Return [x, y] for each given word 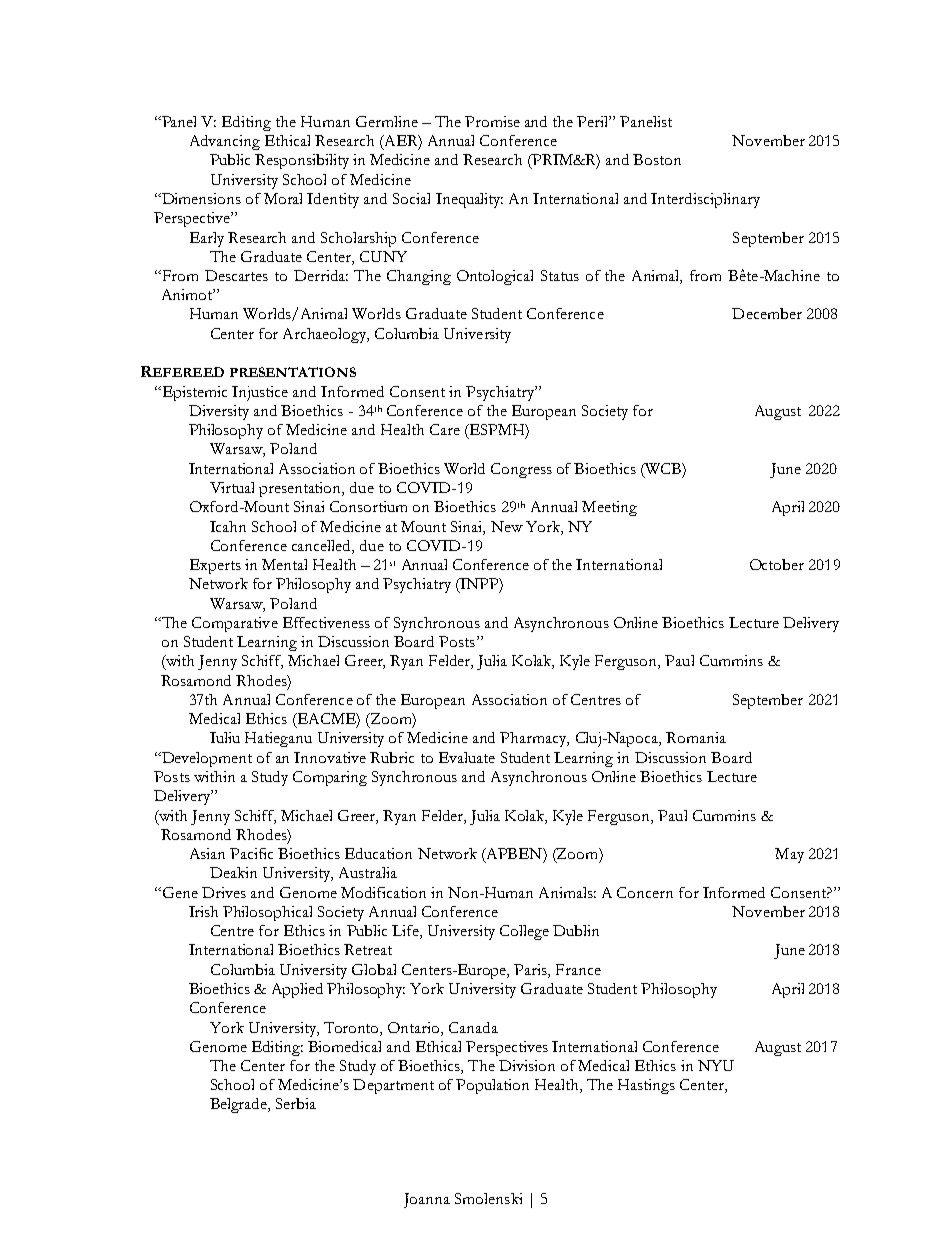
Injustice [260, 393]
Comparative [235, 624]
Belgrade [240, 1105]
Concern [645, 892]
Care [445, 429]
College [524, 932]
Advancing [225, 142]
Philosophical [267, 913]
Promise [492, 121]
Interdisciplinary [705, 200]
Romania [696, 737]
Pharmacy [534, 739]
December [767, 313]
